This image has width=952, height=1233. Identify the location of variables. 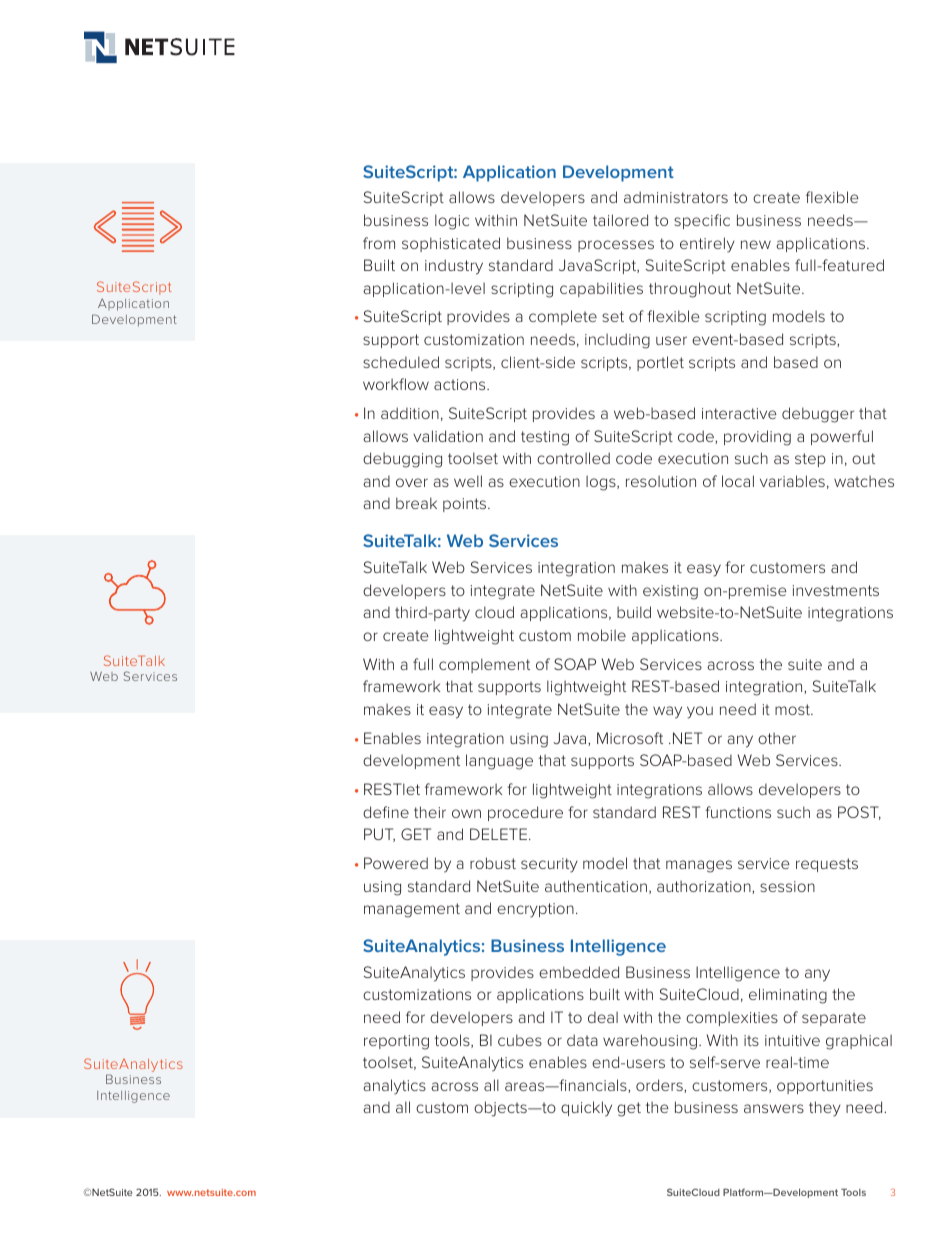
(792, 481).
